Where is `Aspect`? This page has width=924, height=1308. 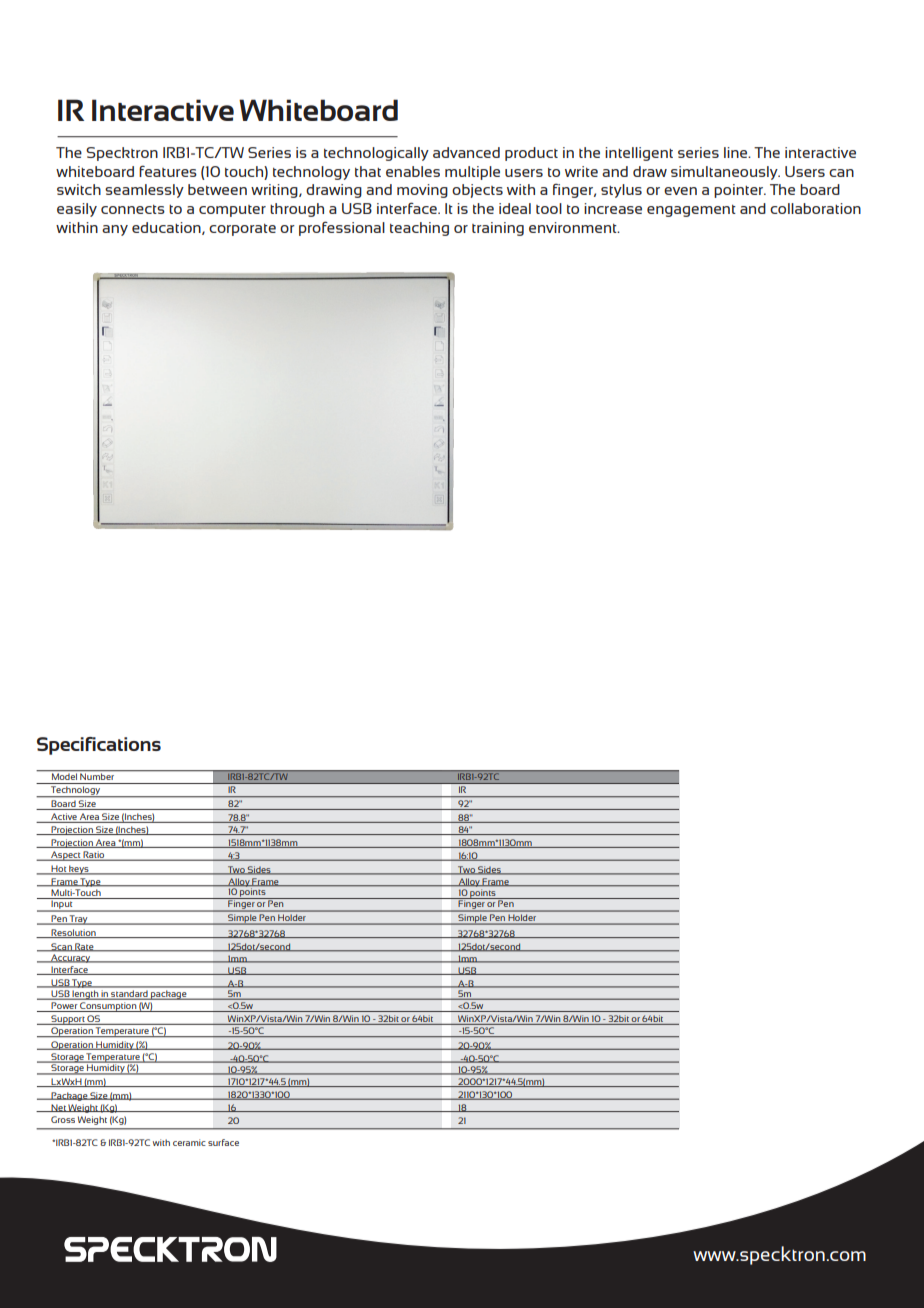 Aspect is located at coordinates (66, 856).
